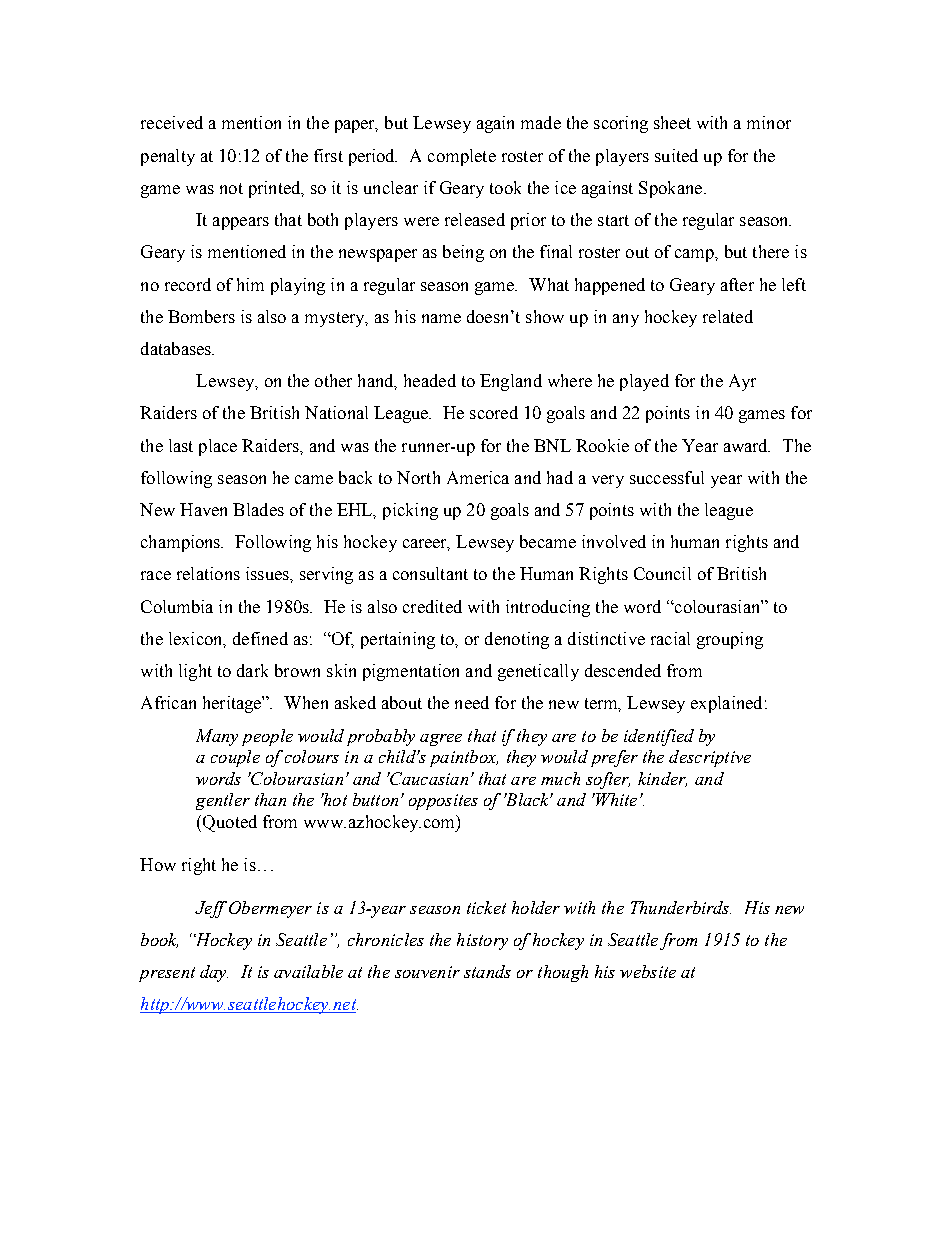 The image size is (952, 1233). What do you see at coordinates (462, 157) in the screenshot?
I see `complete` at bounding box center [462, 157].
